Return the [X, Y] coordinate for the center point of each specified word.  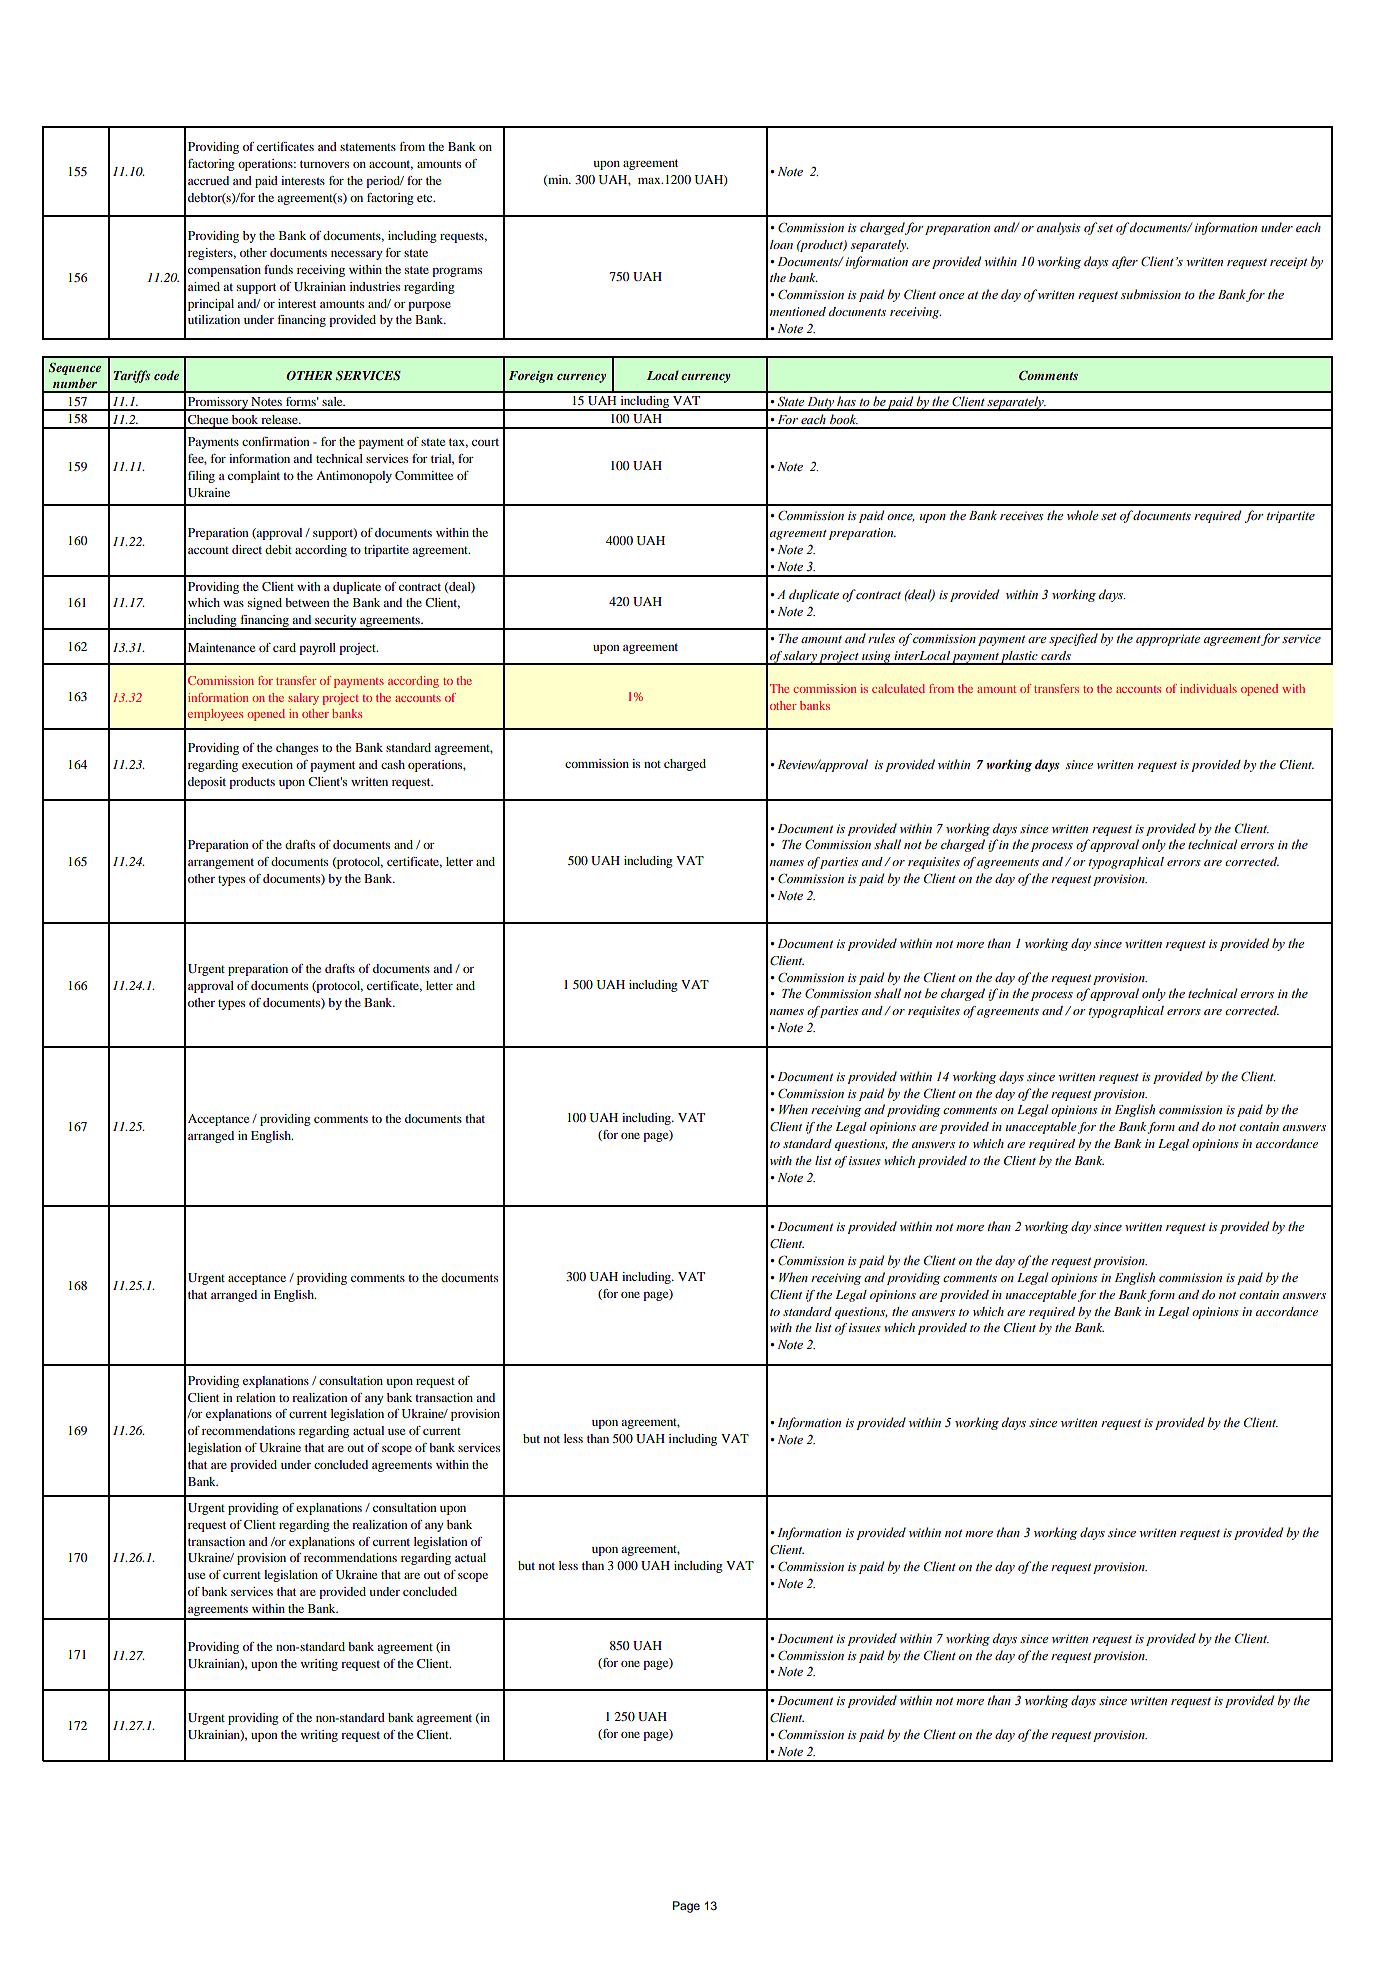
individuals [1208, 688]
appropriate [1168, 640]
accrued [208, 180]
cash [393, 764]
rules [881, 638]
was [233, 604]
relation [256, 1397]
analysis [1059, 228]
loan [781, 244]
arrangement [221, 863]
